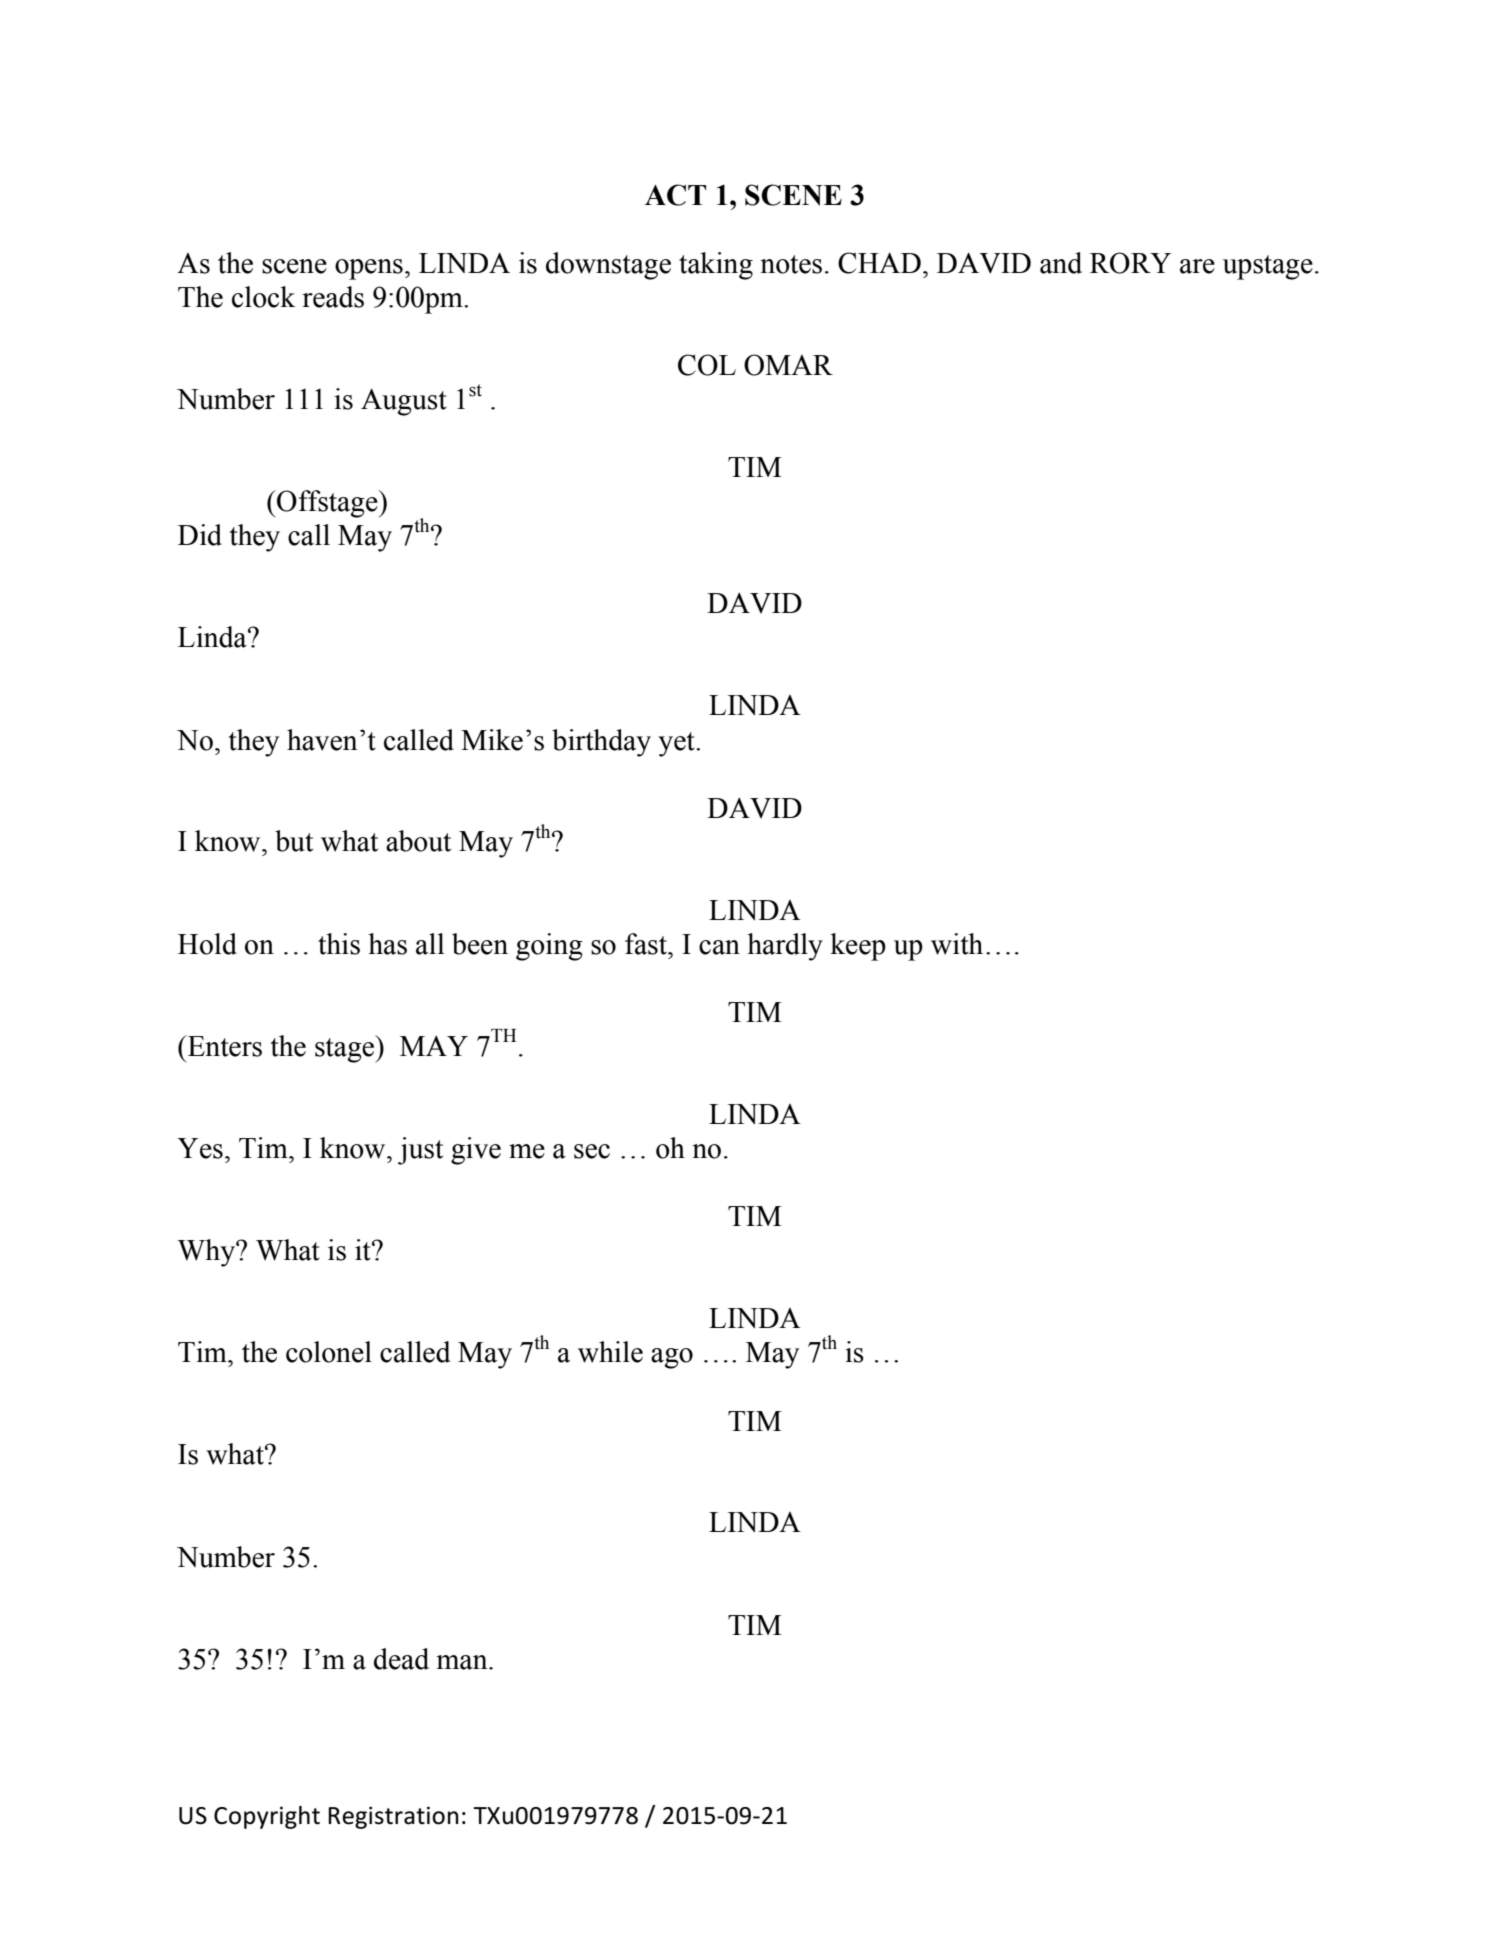 The image size is (1510, 1954). What do you see at coordinates (858, 947) in the page?
I see `keep` at bounding box center [858, 947].
